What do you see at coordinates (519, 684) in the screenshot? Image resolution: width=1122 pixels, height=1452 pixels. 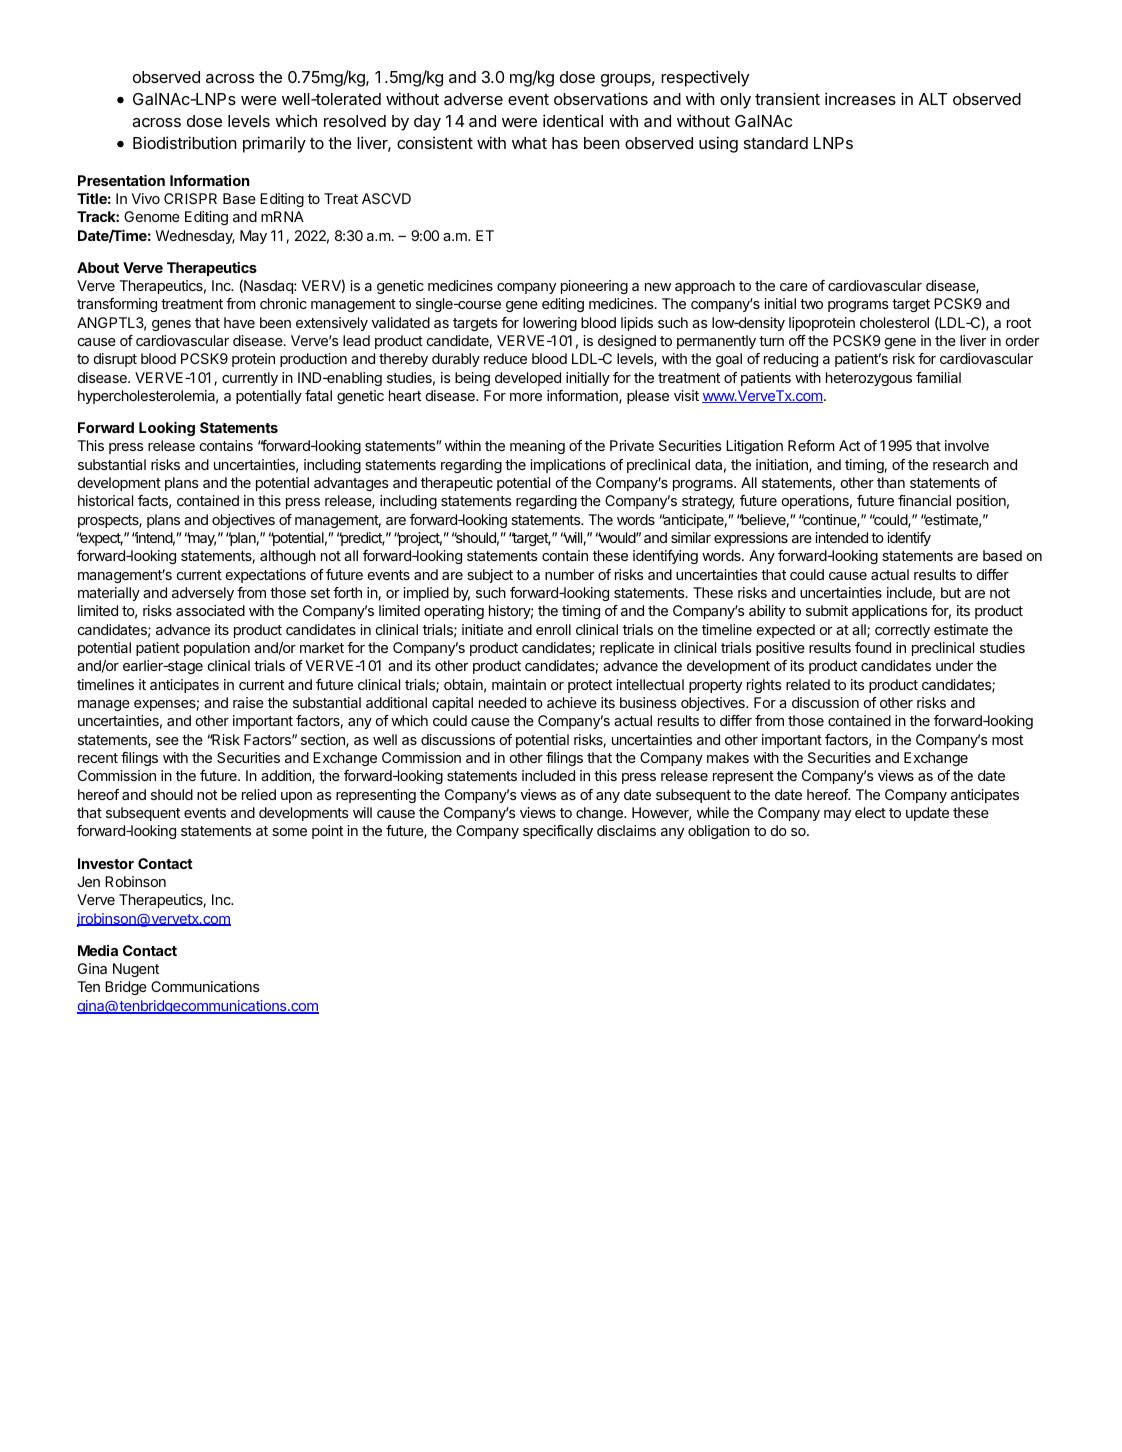 I see `maintain` at bounding box center [519, 684].
